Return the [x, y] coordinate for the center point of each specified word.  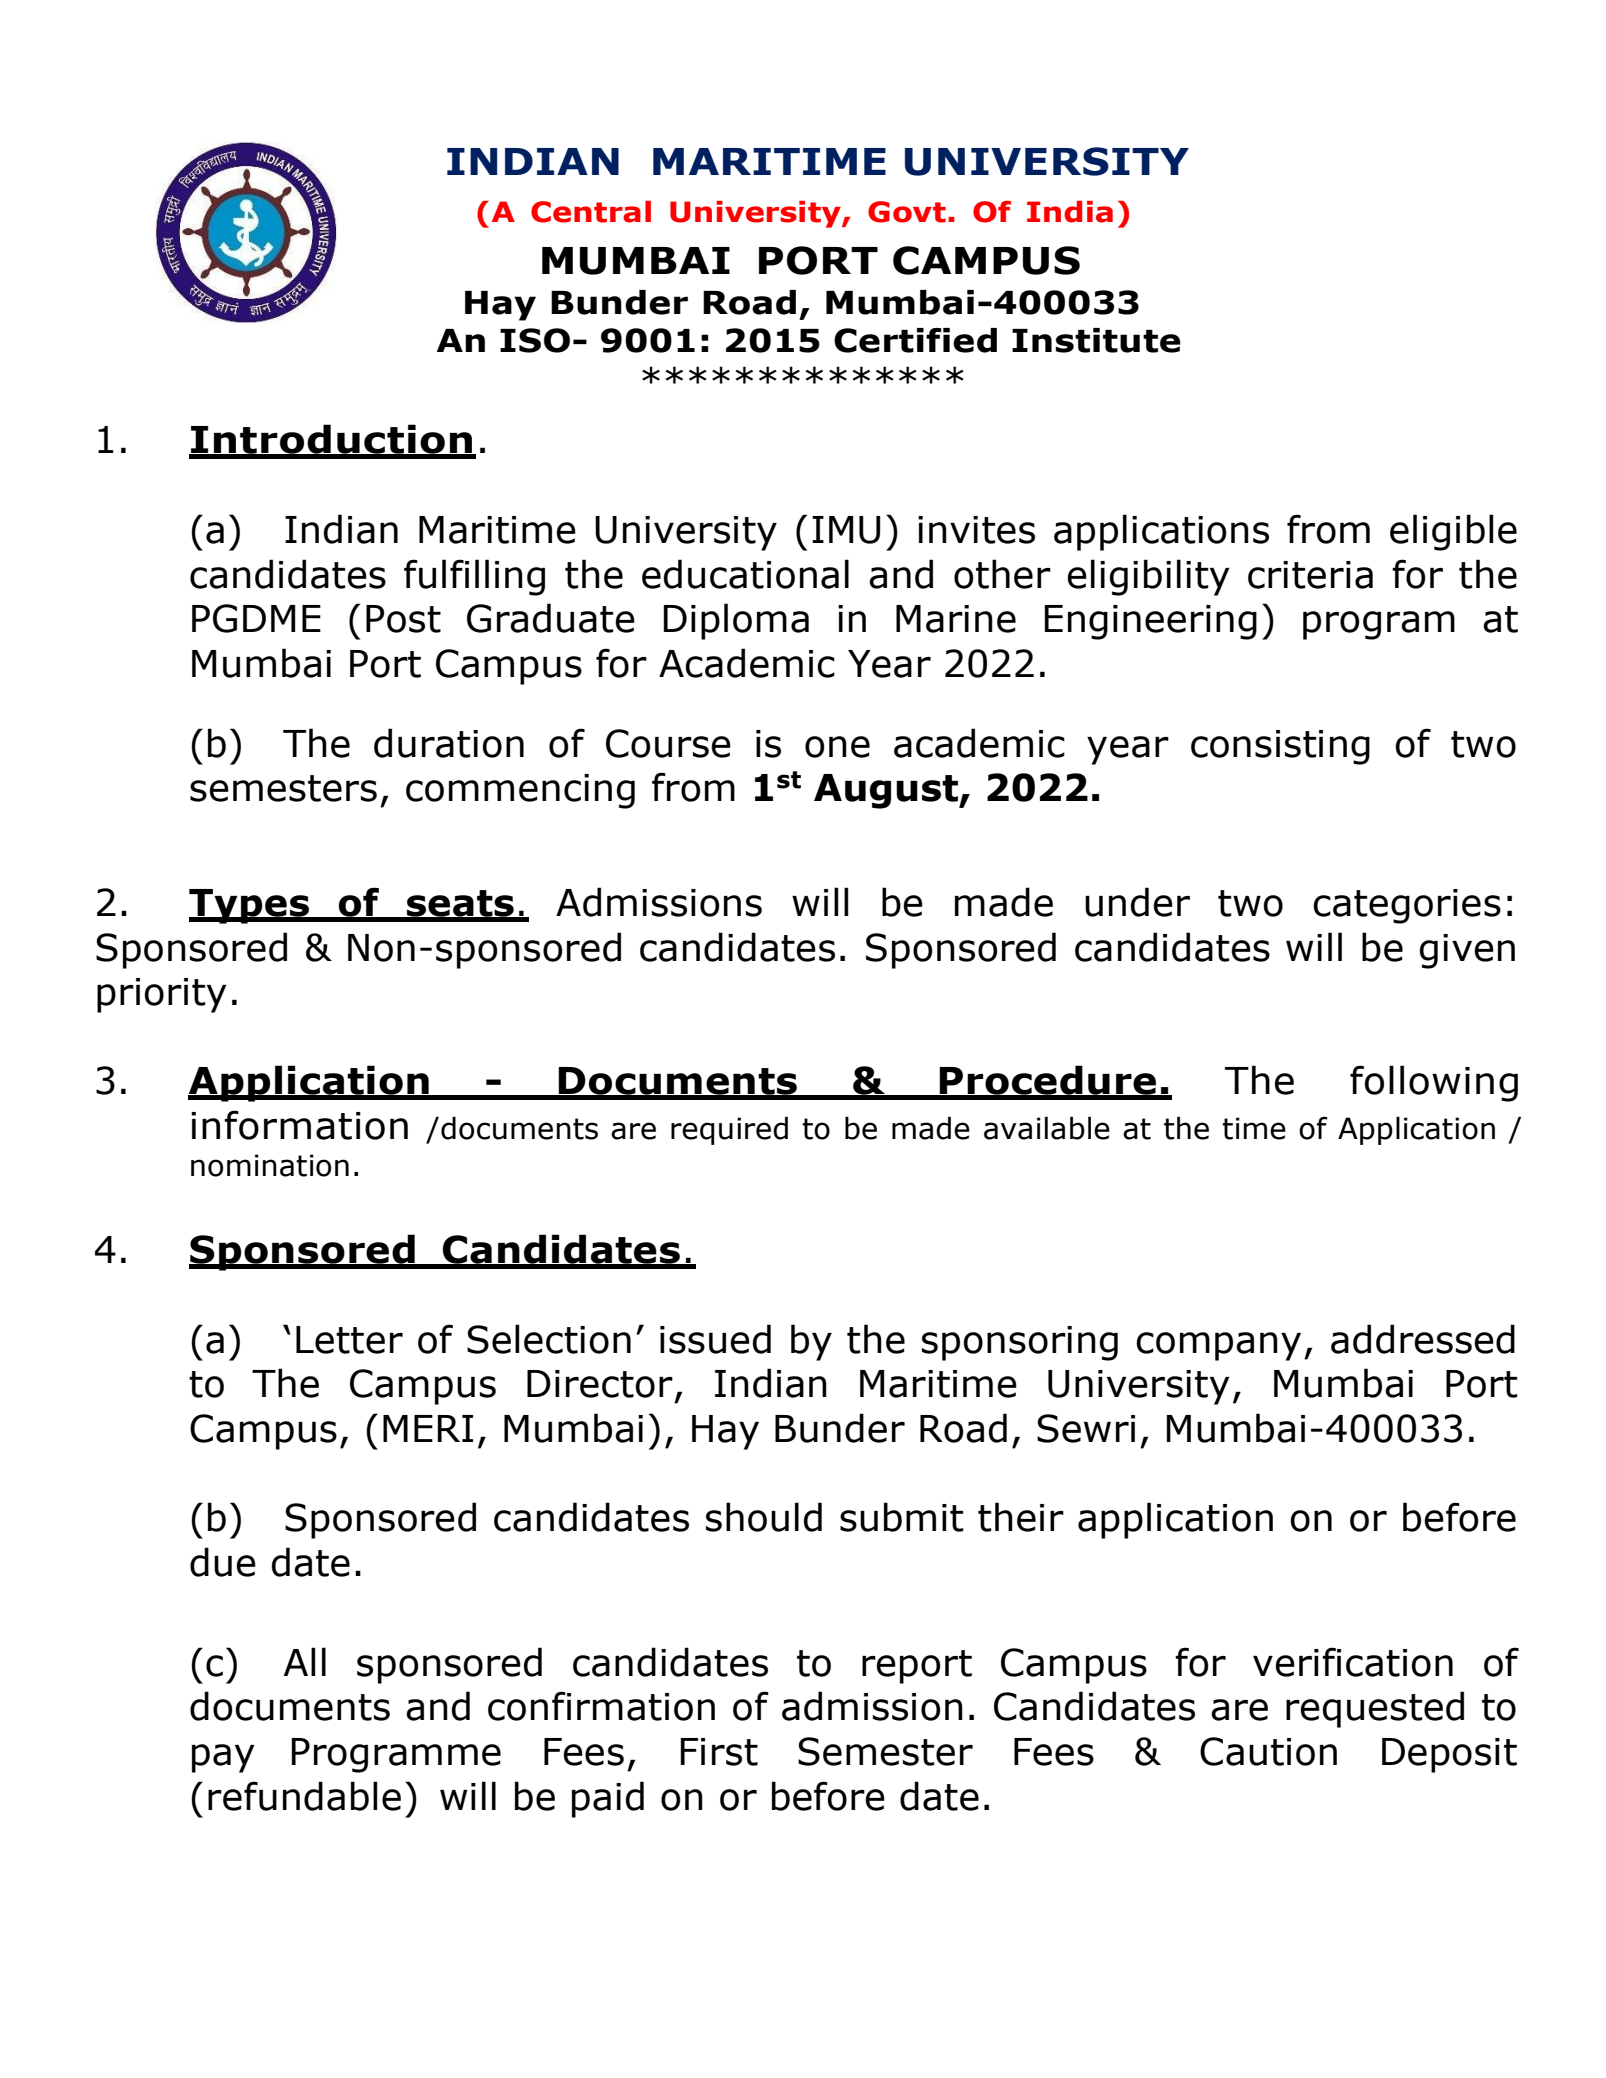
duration [449, 743]
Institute [1096, 340]
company [1218, 1346]
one [837, 747]
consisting [1280, 747]
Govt [907, 212]
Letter [349, 1340]
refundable [304, 1796]
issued [715, 1339]
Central [591, 212]
